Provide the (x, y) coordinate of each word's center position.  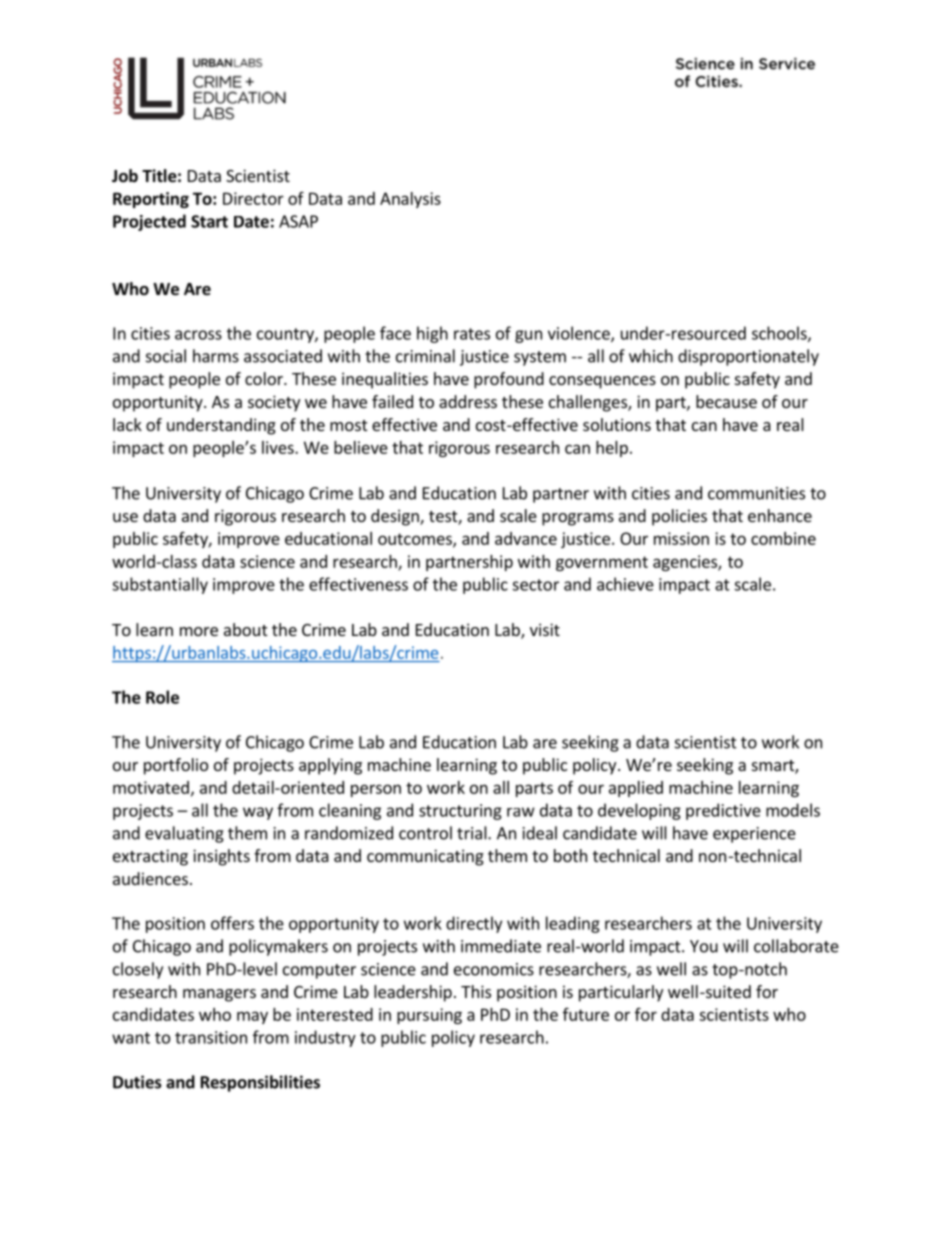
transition (211, 1037)
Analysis (410, 200)
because (726, 401)
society (274, 403)
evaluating (184, 834)
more (199, 631)
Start (209, 221)
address (468, 401)
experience (754, 835)
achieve (625, 584)
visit (545, 629)
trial (473, 833)
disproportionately (748, 357)
